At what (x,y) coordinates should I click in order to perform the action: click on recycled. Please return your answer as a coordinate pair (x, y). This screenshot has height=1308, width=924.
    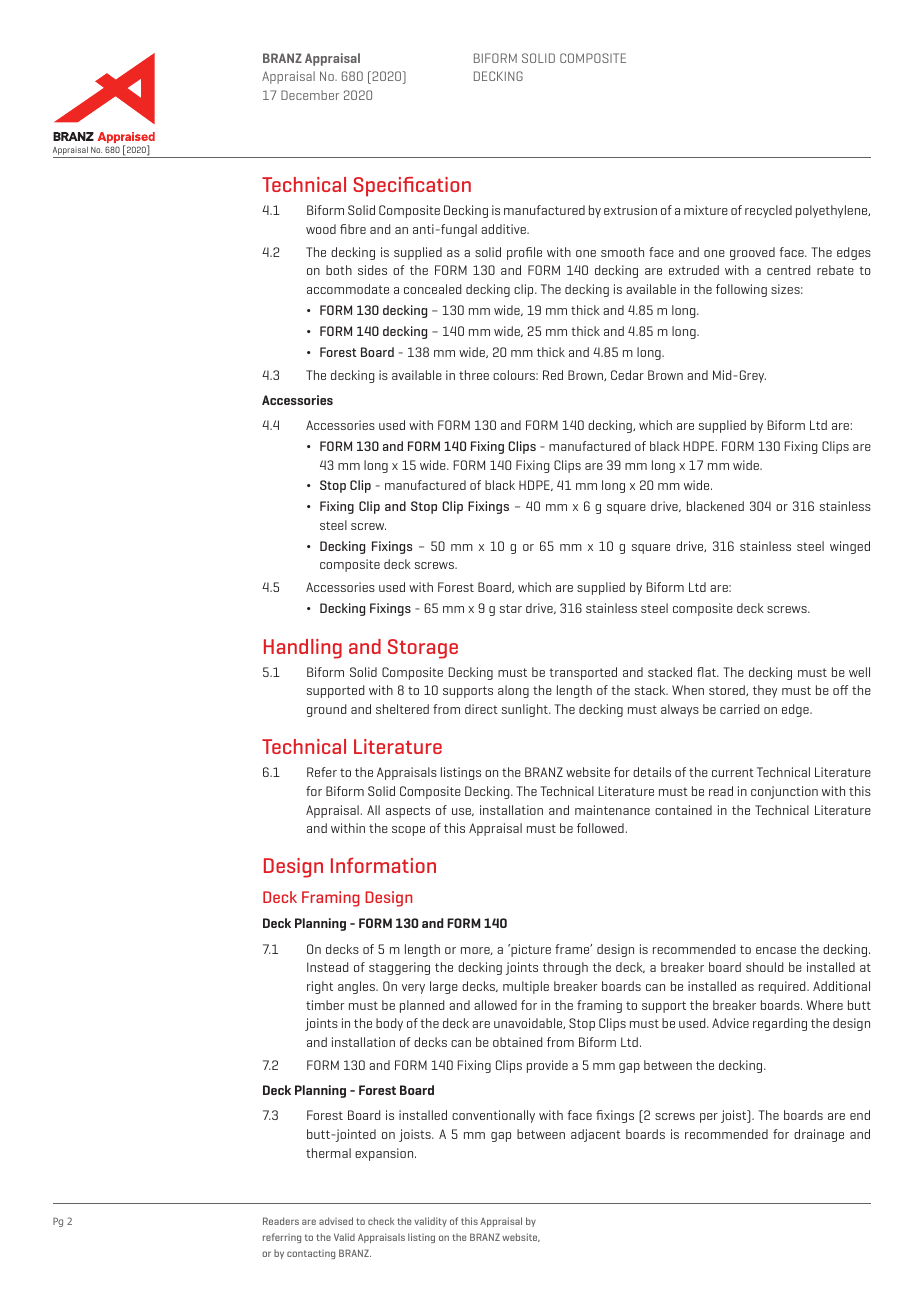
    Looking at the image, I should click on (768, 211).
